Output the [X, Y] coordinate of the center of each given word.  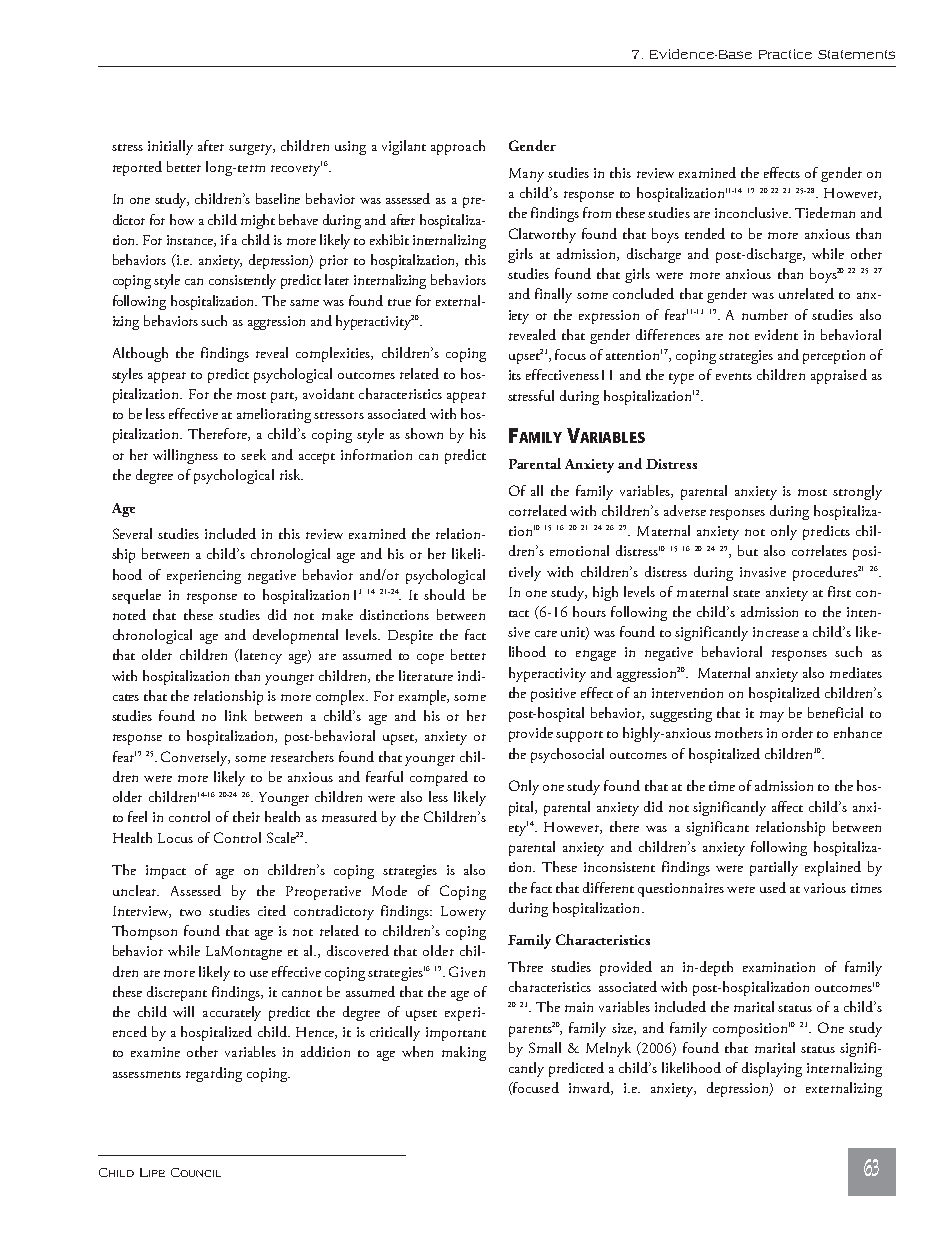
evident [776, 334]
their [246, 816]
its [515, 375]
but [748, 550]
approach [458, 147]
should [444, 594]
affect [787, 806]
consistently [242, 281]
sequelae [136, 596]
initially [170, 147]
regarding [214, 1074]
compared [439, 778]
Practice [785, 54]
